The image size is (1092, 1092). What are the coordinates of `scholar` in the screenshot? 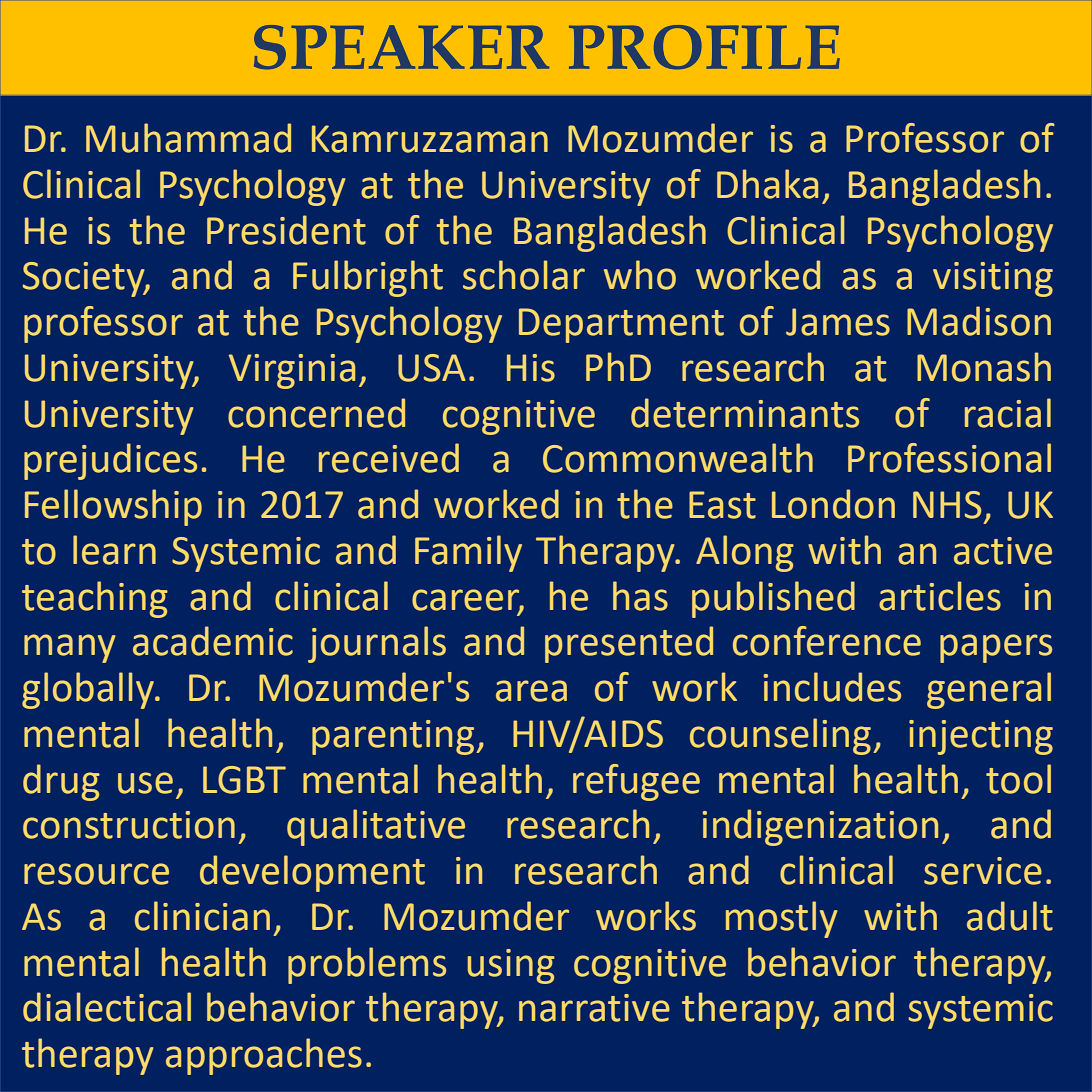 It's located at (524, 275).
